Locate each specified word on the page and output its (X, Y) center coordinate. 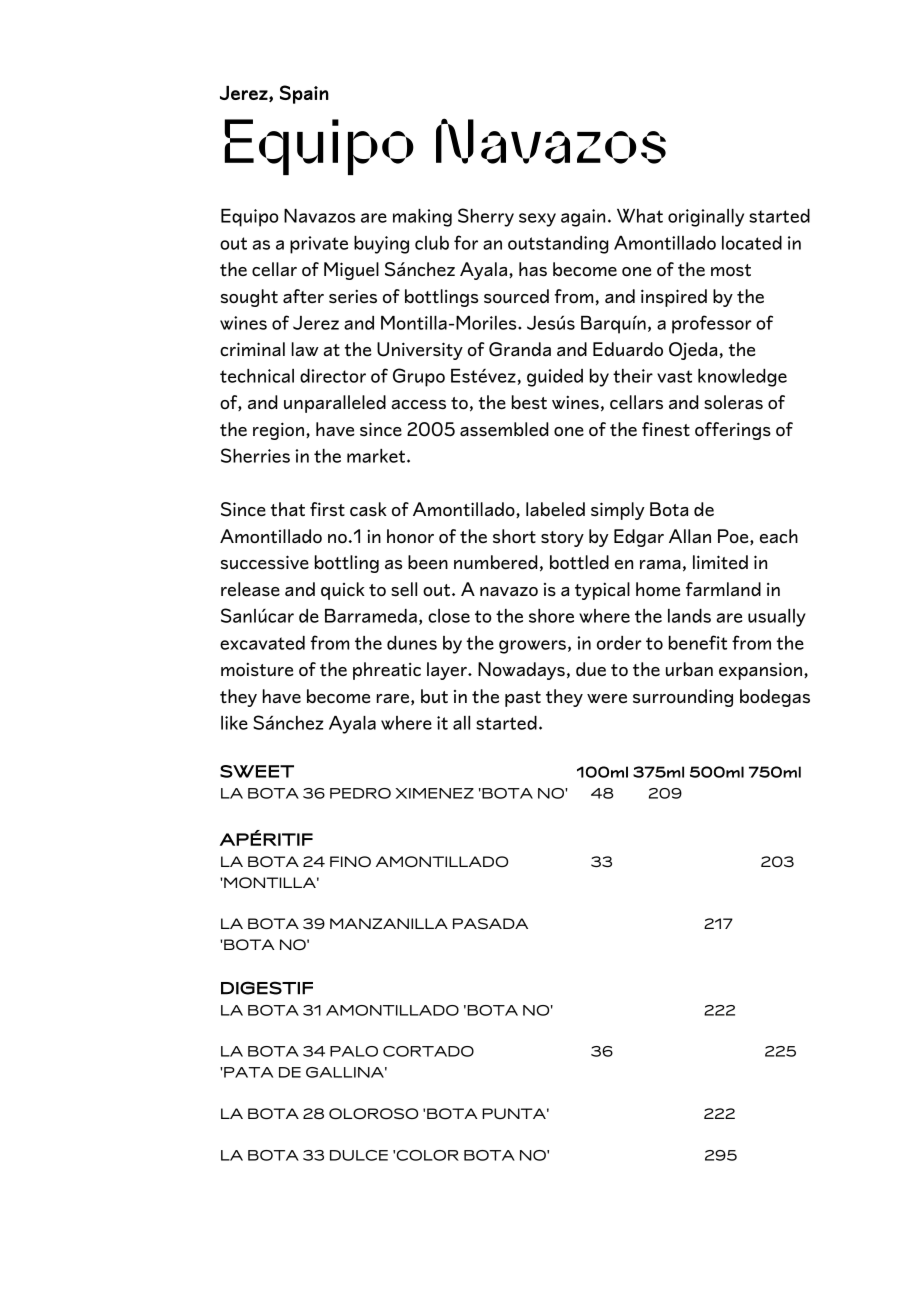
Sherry (486, 217)
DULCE (359, 1155)
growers (532, 647)
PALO (354, 1051)
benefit (698, 642)
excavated (262, 643)
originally (706, 218)
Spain (304, 94)
